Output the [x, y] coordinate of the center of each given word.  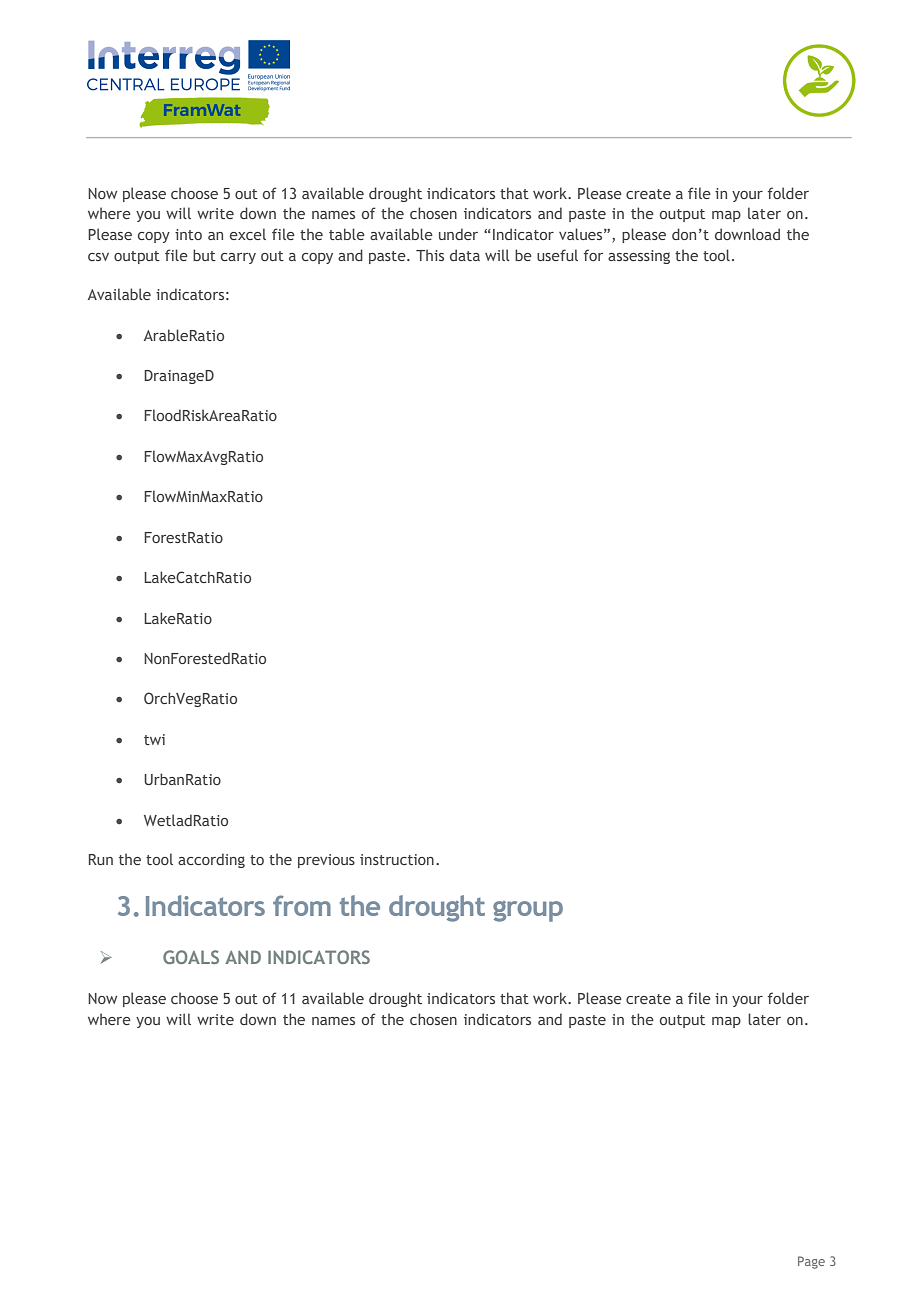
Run [101, 859]
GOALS [191, 957]
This [430, 255]
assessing [639, 257]
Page [811, 1262]
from [302, 905]
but [204, 255]
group [528, 911]
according [211, 860]
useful [557, 255]
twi [154, 739]
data [465, 255]
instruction [397, 859]
